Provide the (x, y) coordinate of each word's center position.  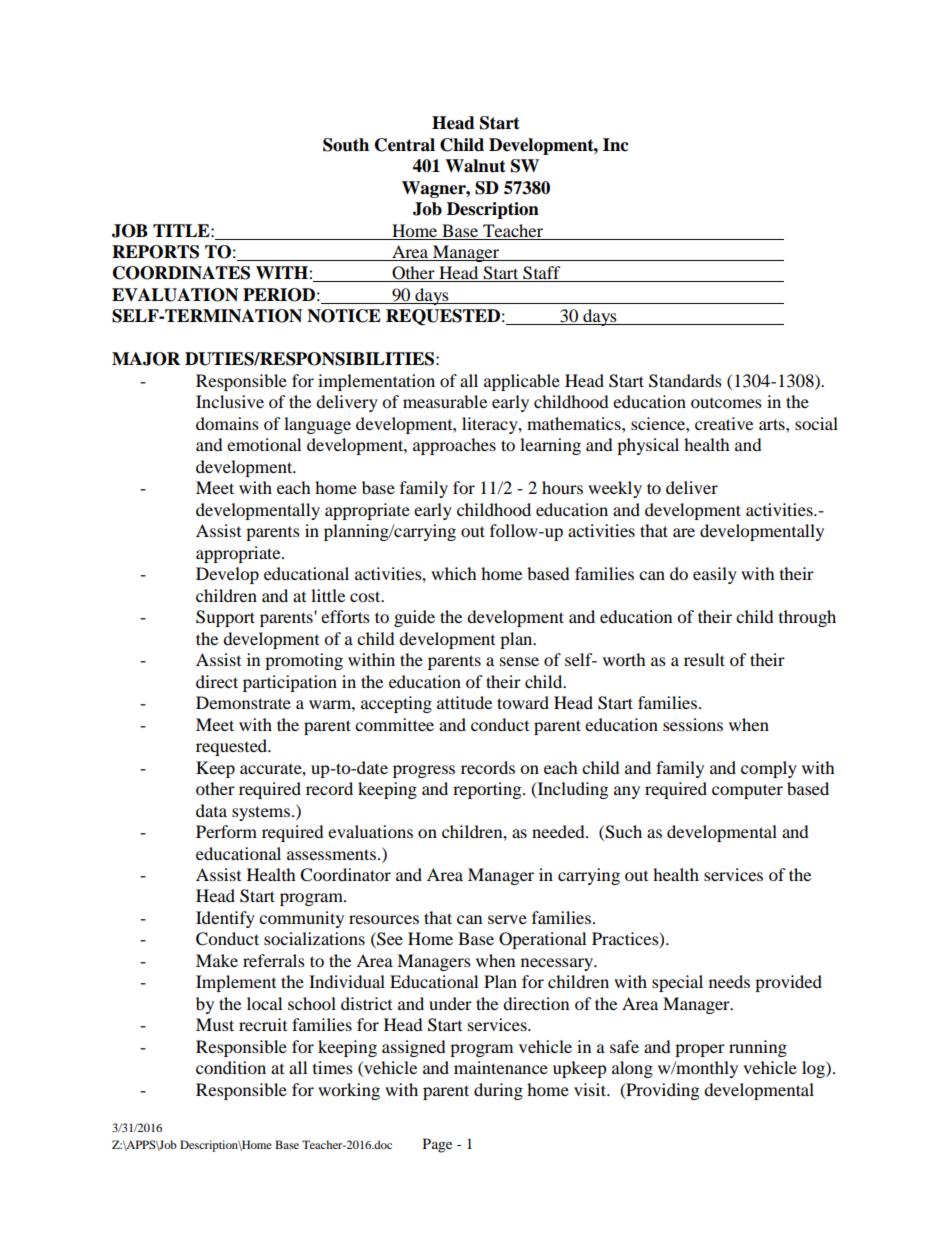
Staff (542, 274)
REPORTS (155, 252)
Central (405, 145)
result (704, 659)
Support (225, 618)
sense (519, 661)
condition (231, 1067)
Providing (661, 1091)
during (498, 1091)
